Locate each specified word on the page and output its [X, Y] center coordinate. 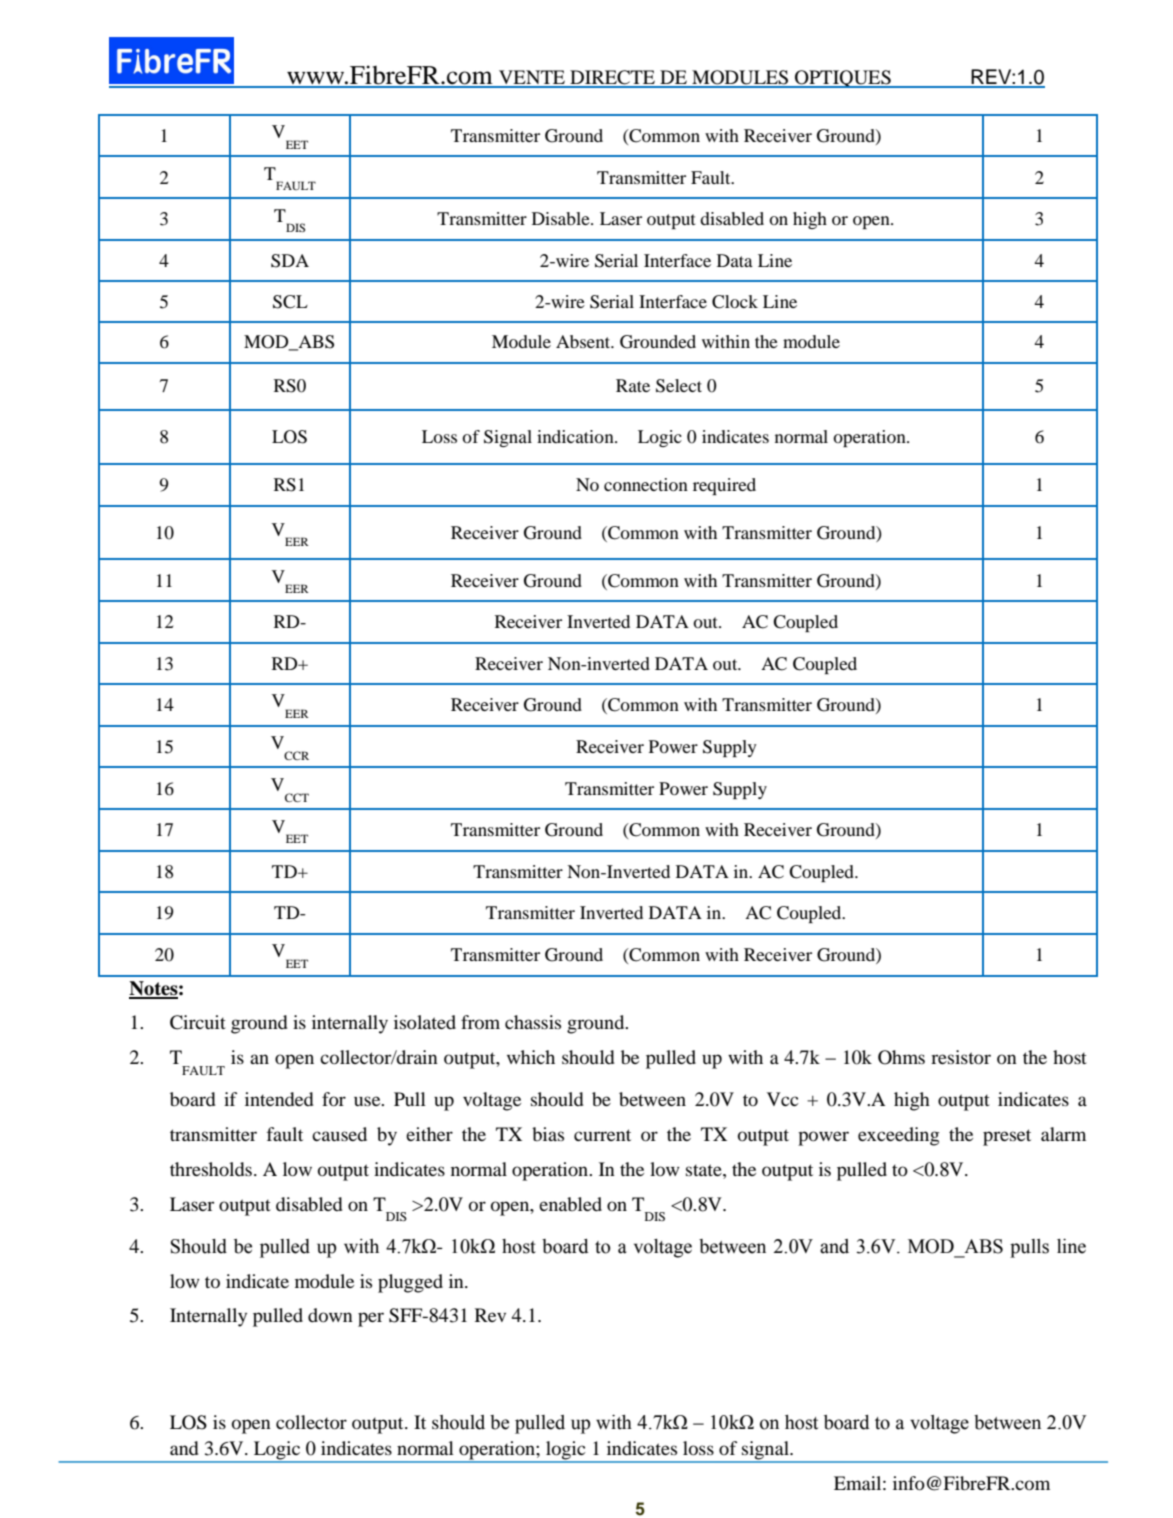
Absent [584, 341]
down [330, 1315]
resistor [961, 1057]
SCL [290, 302]
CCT [297, 797]
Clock [735, 302]
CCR [296, 755]
